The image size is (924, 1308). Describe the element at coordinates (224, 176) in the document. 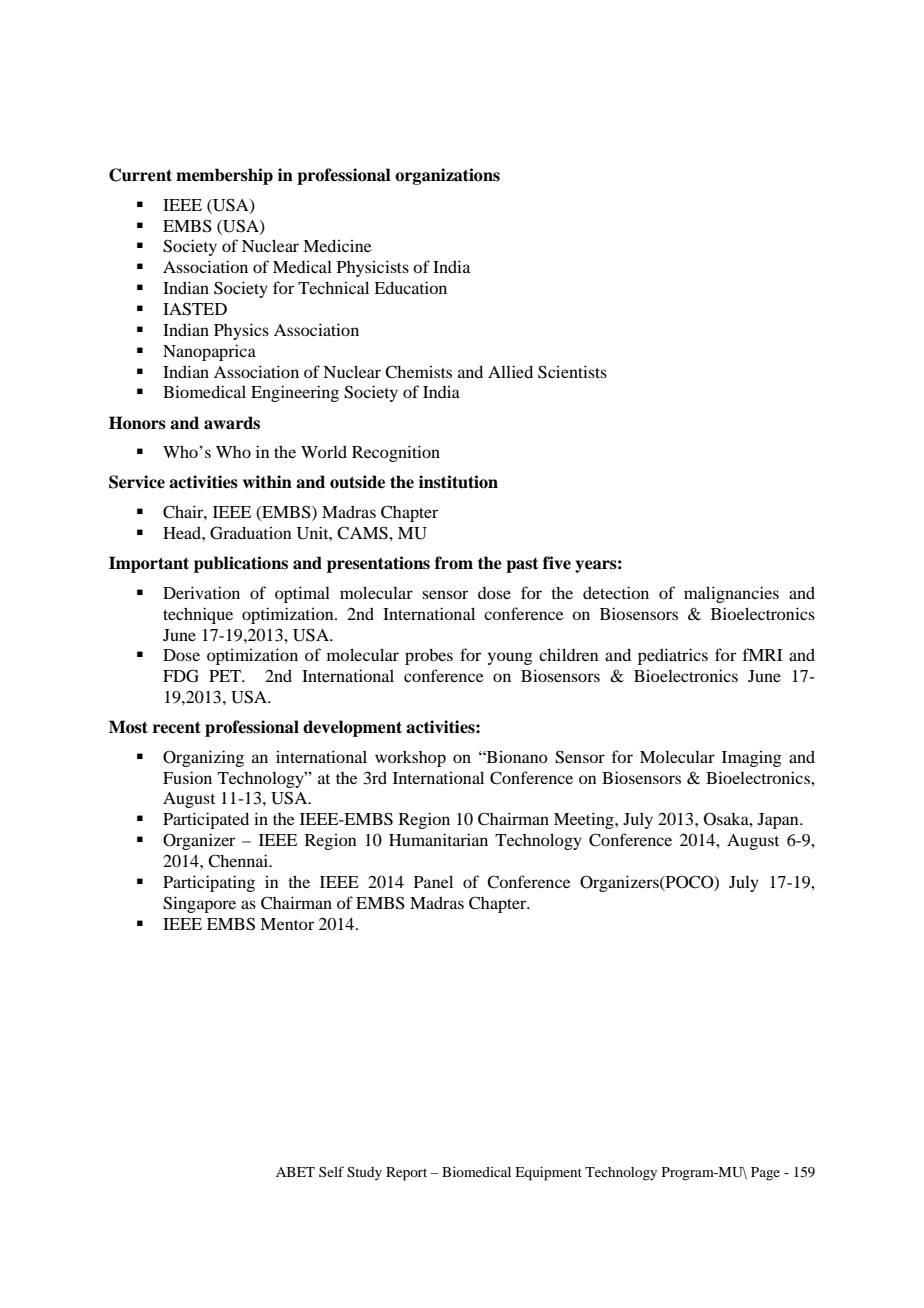

I see `membership` at that location.
